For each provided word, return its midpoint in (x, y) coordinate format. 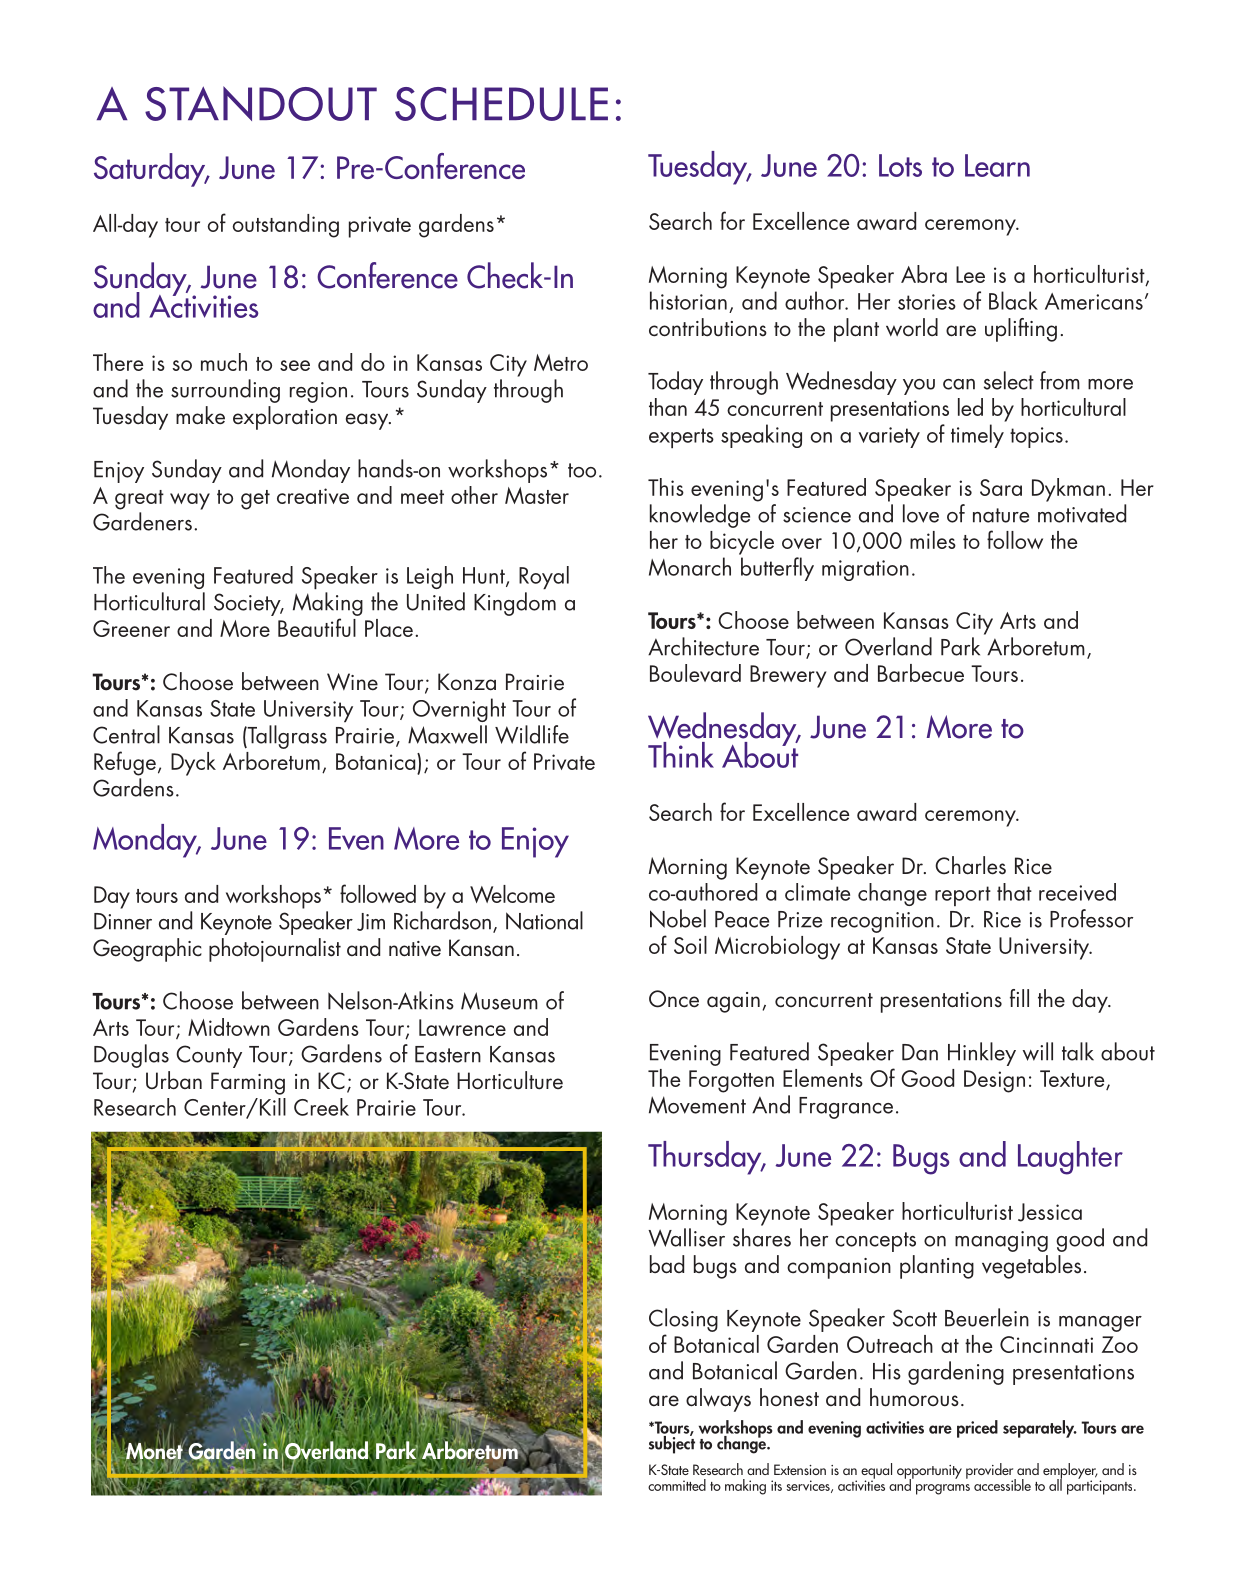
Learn (997, 165)
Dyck (193, 764)
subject (672, 1443)
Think (681, 755)
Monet (155, 1451)
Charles (970, 865)
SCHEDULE (501, 104)
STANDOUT (261, 103)
